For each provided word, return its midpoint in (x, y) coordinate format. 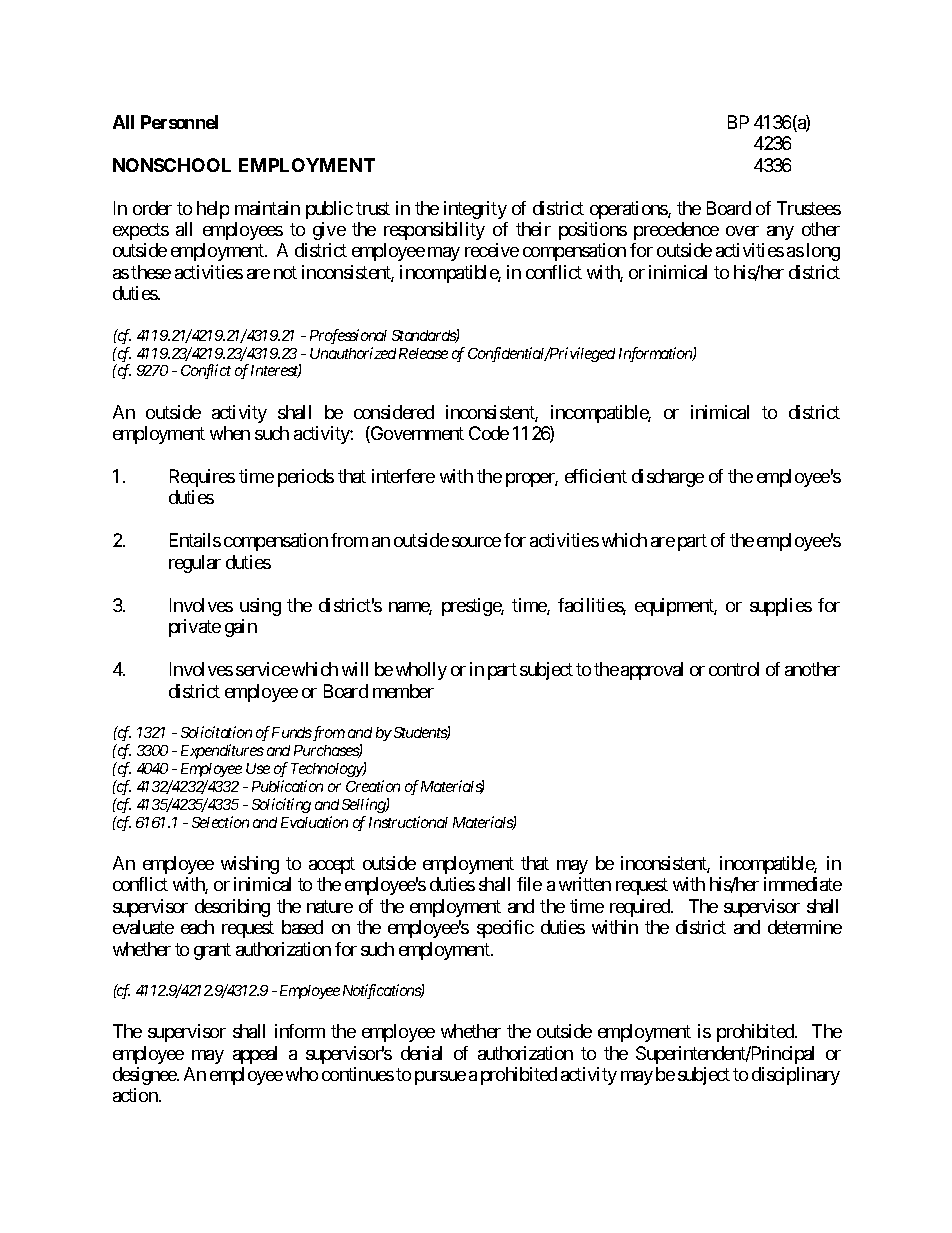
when (230, 433)
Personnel (179, 122)
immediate (803, 884)
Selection (220, 822)
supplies (781, 607)
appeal (255, 1055)
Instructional (408, 822)
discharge (668, 478)
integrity (475, 210)
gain (241, 628)
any (780, 233)
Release (423, 353)
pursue (440, 1078)
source (476, 542)
